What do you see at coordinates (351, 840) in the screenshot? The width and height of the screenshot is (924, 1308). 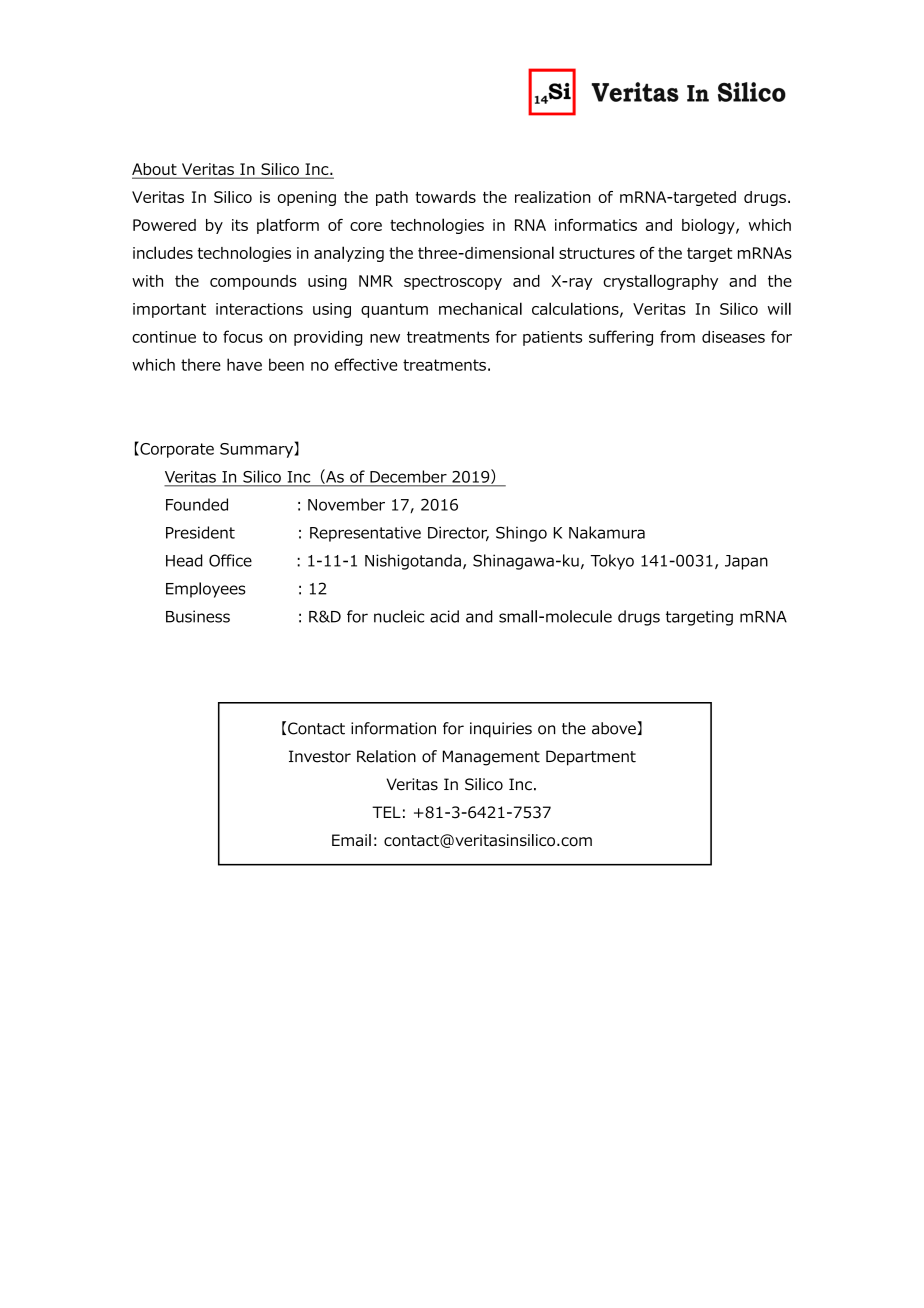 I see `Email` at bounding box center [351, 840].
